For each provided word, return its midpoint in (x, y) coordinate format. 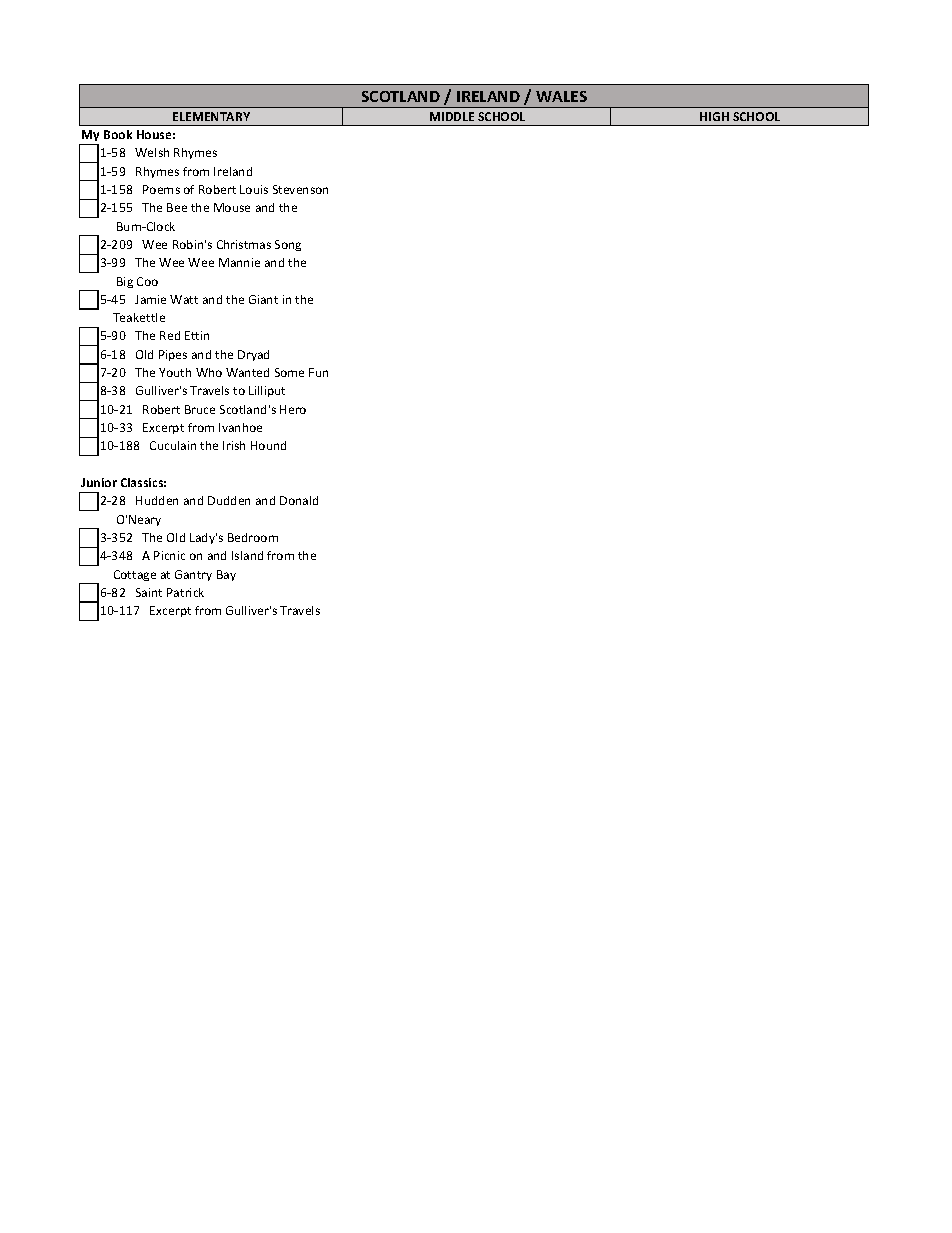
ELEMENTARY (211, 116)
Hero (293, 409)
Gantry (193, 575)
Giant (263, 299)
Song (288, 245)
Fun (318, 372)
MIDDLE (452, 116)
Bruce (200, 409)
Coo (147, 281)
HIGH (714, 116)
